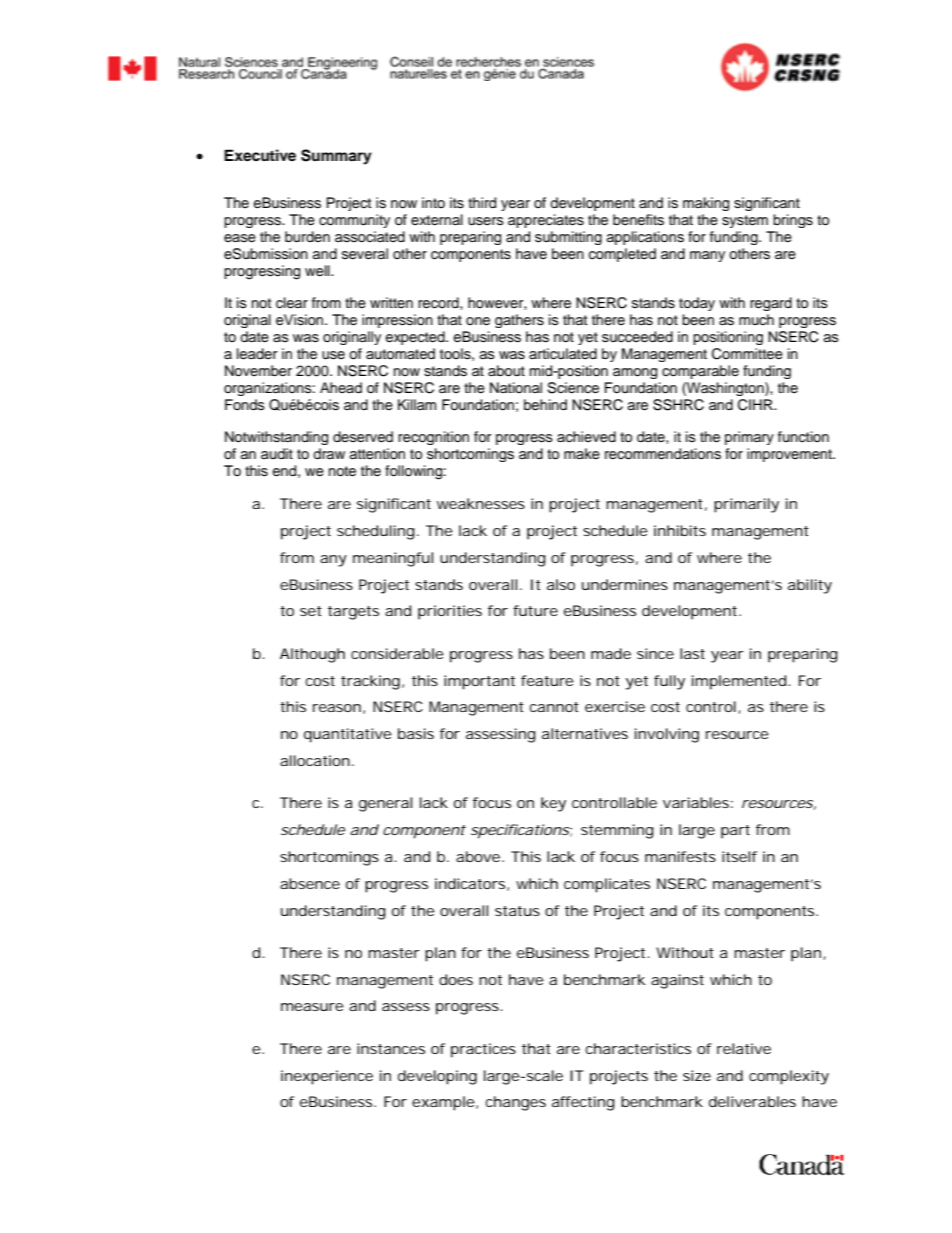  Describe the element at coordinates (342, 471) in the image. I see `note` at that location.
